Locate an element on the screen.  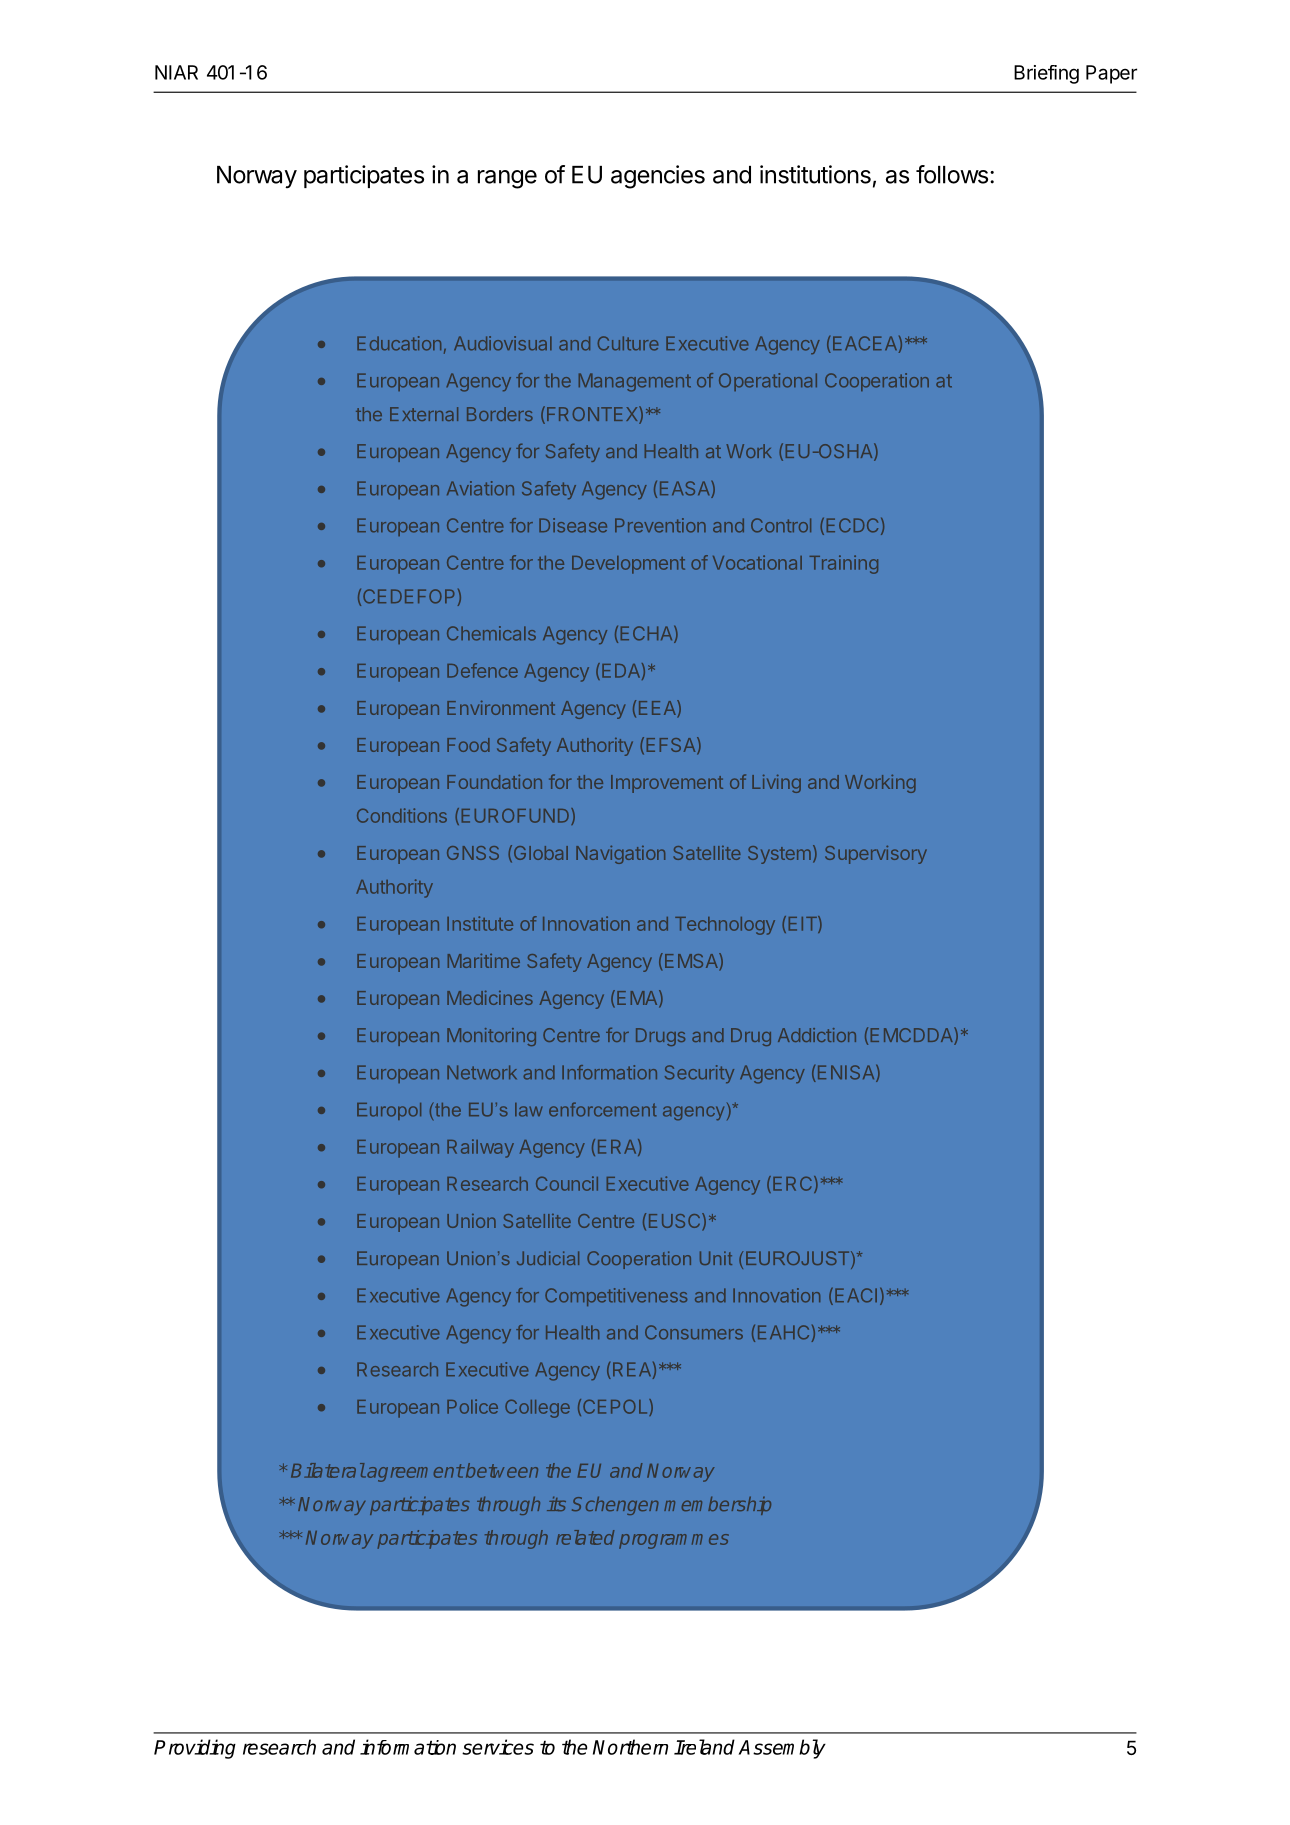
Northern is located at coordinates (630, 1747).
